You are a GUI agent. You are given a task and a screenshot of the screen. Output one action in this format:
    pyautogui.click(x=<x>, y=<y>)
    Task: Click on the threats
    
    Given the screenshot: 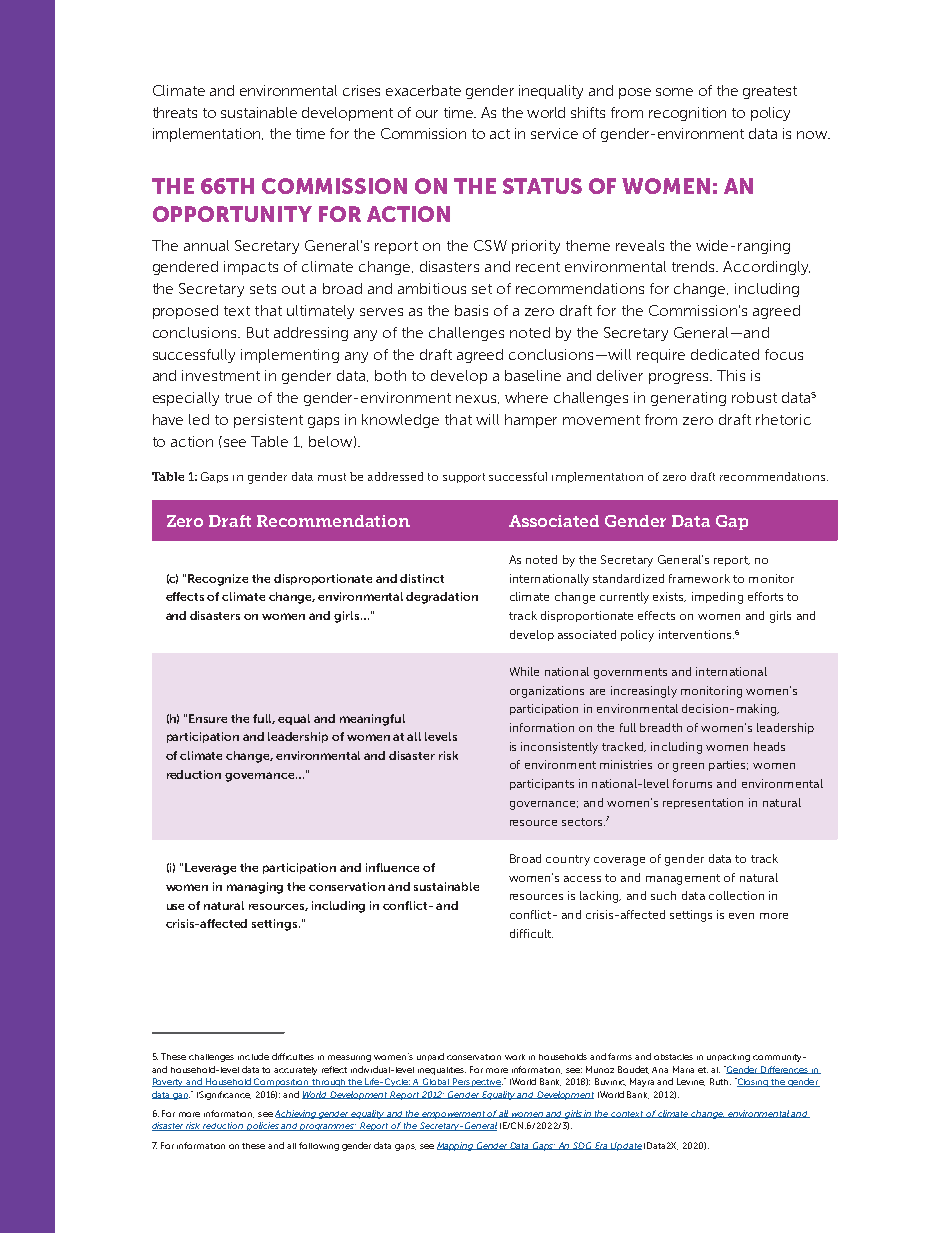 What is the action you would take?
    pyautogui.click(x=175, y=112)
